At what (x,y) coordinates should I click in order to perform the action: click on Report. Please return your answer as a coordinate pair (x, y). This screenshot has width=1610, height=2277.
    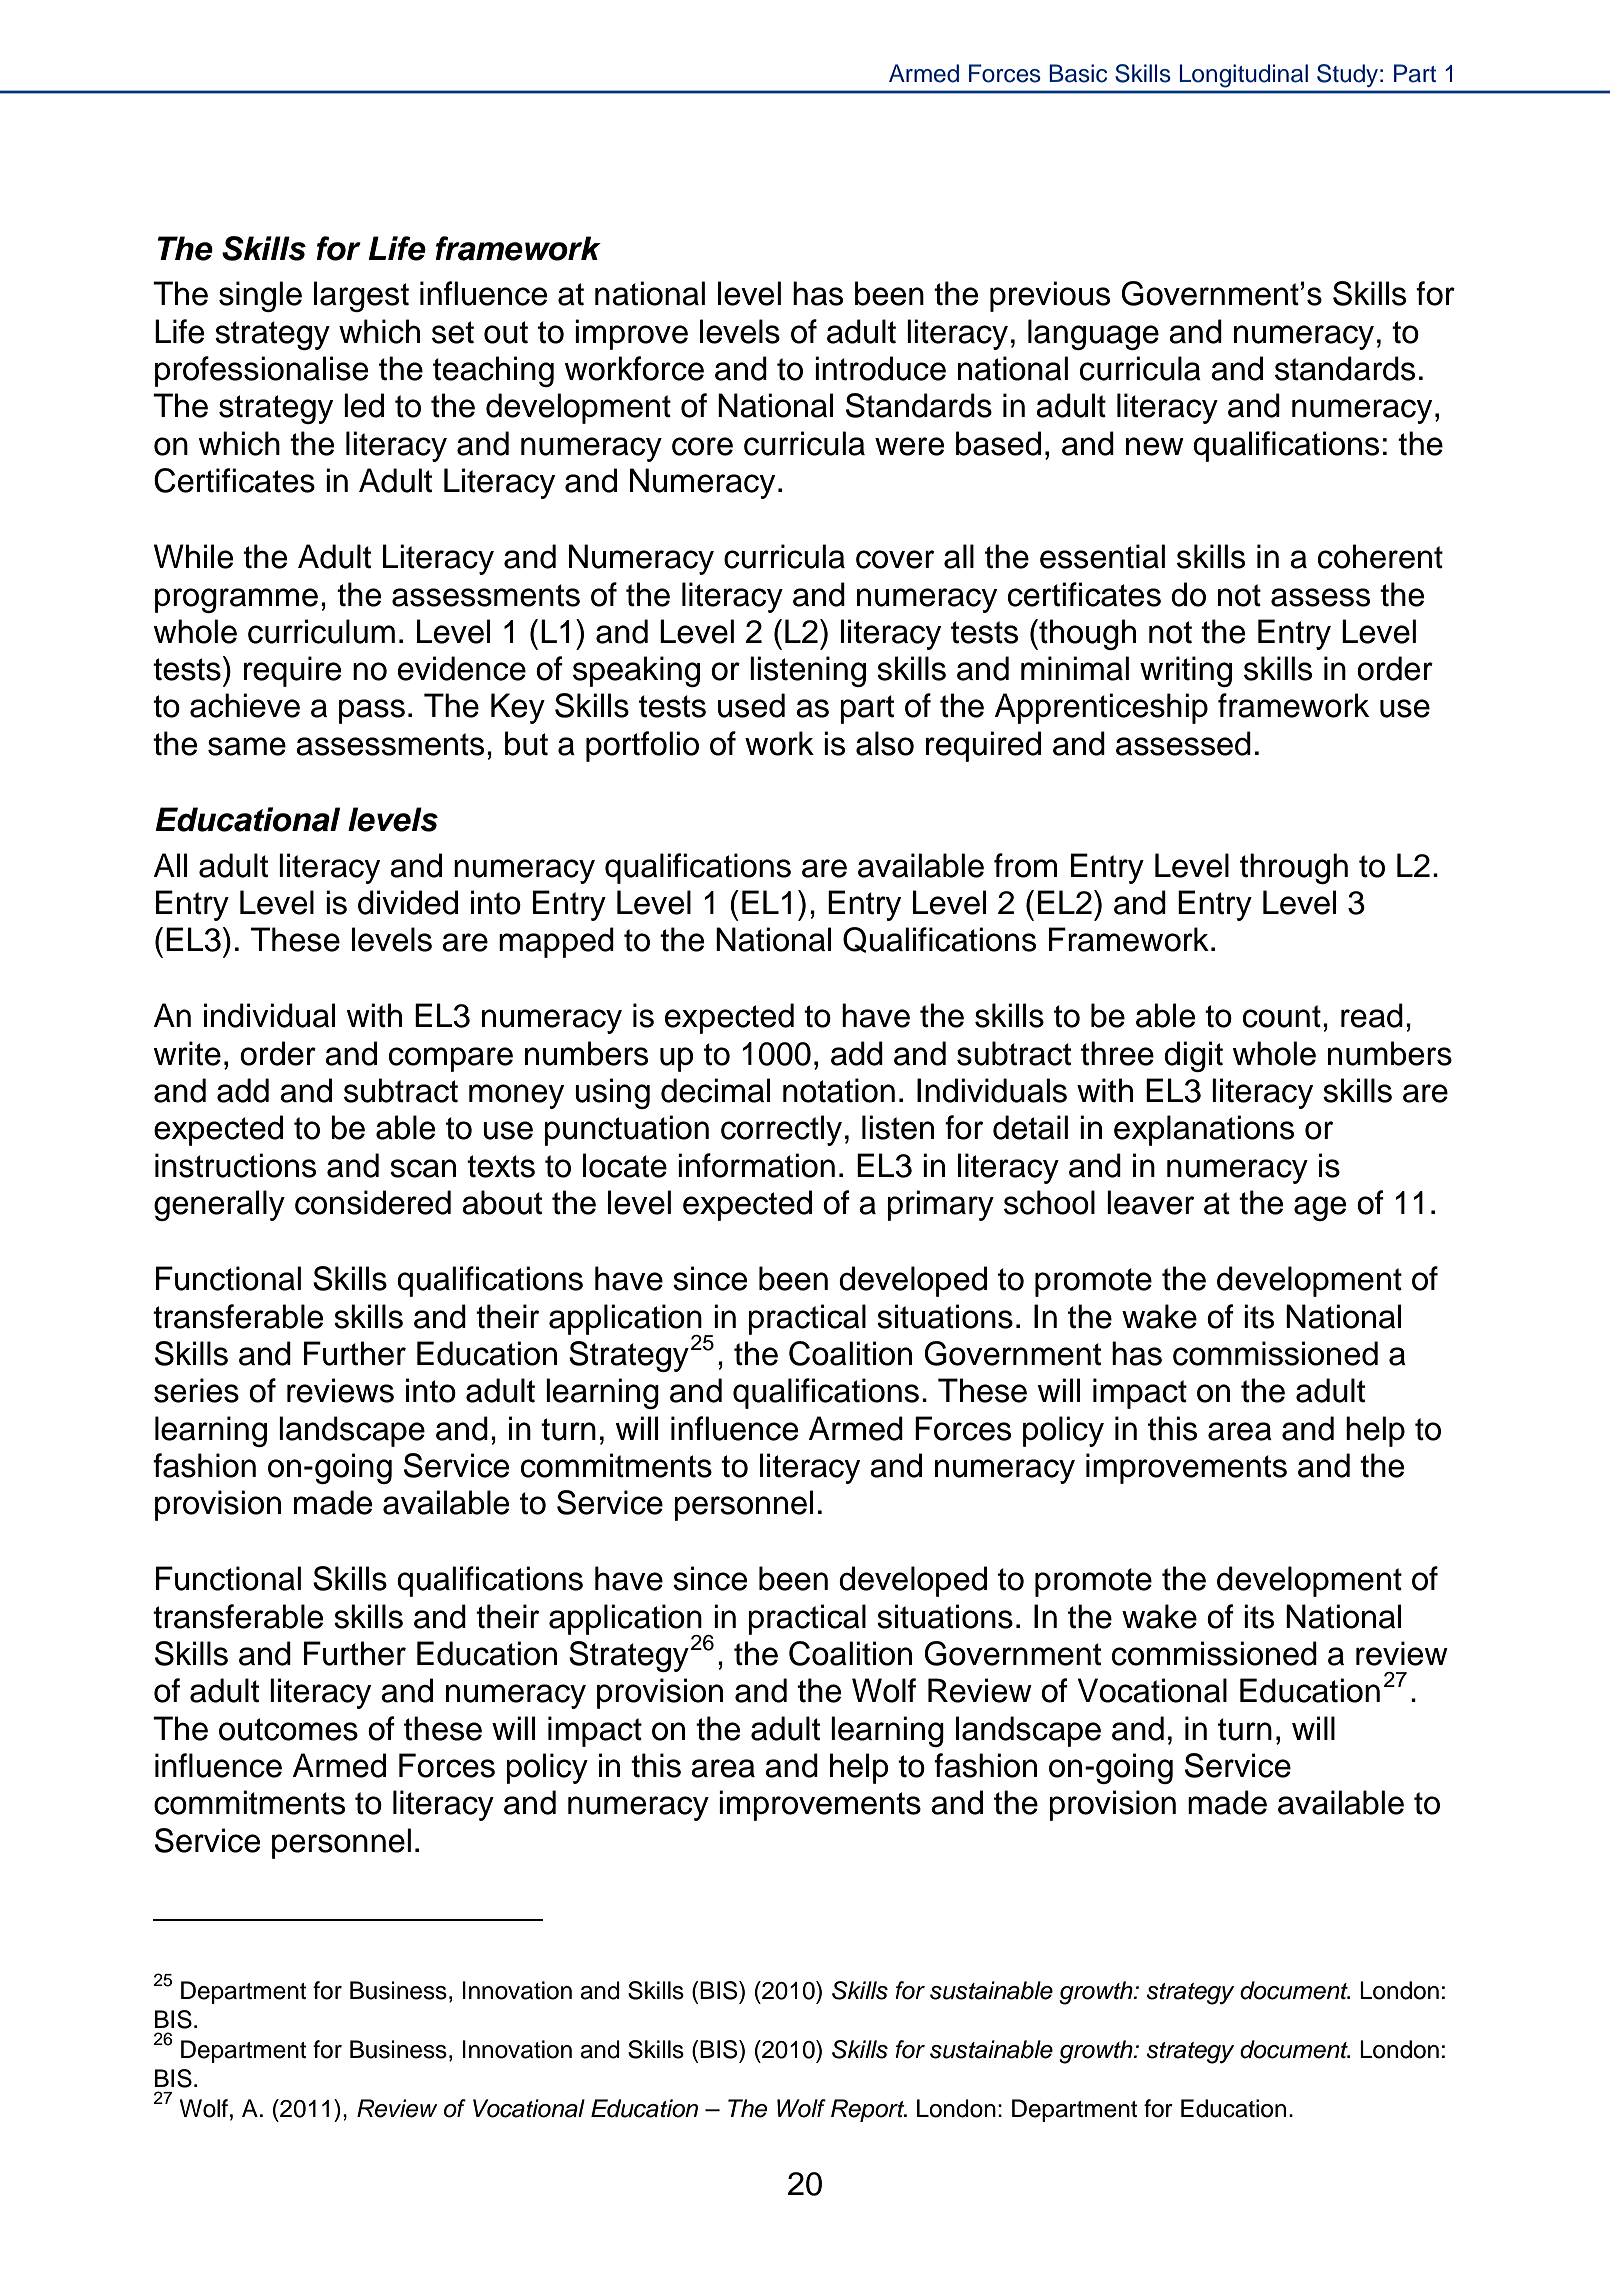
    Looking at the image, I should click on (869, 2110).
